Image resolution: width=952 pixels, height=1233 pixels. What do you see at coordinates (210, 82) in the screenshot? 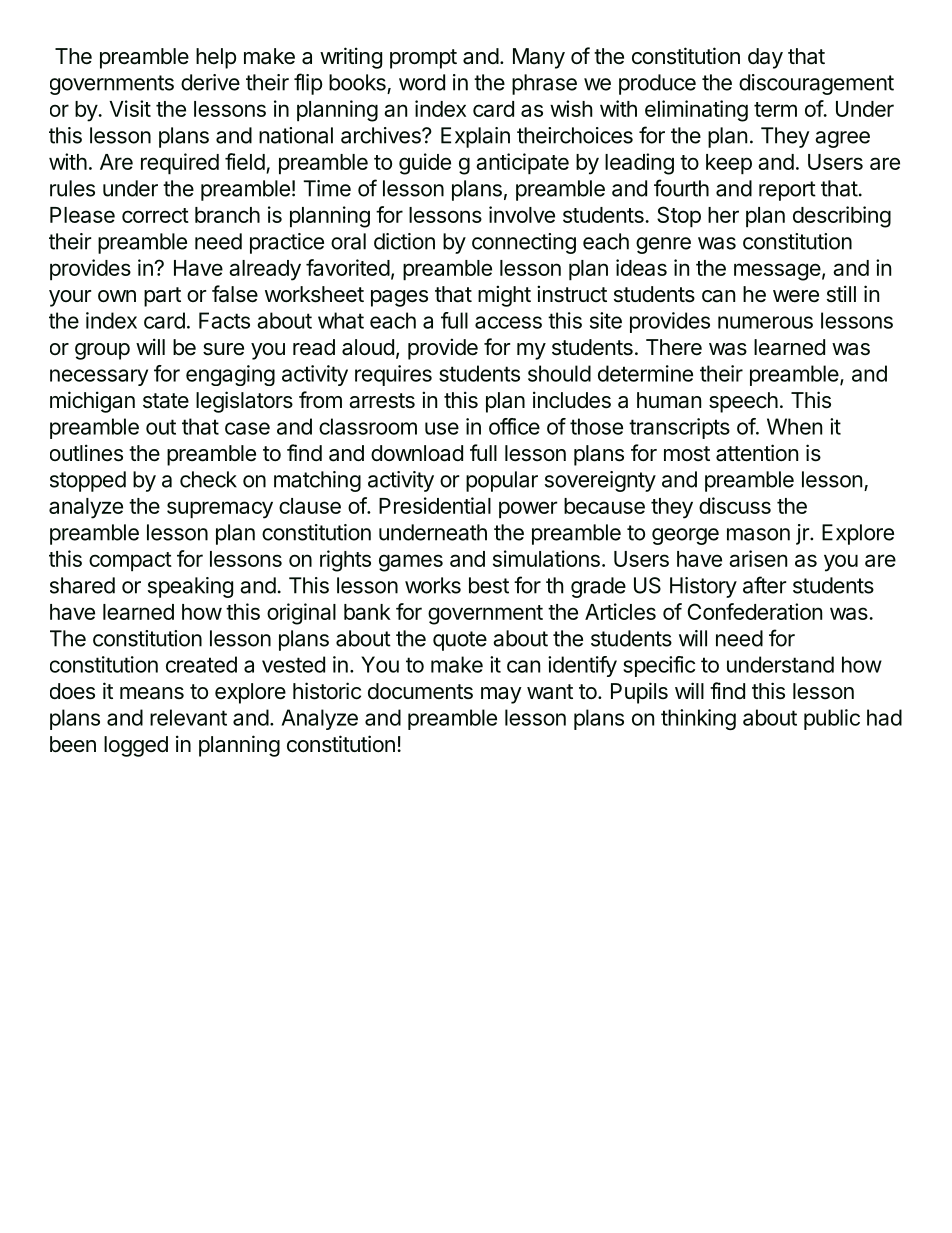
I see `derive` at bounding box center [210, 82].
